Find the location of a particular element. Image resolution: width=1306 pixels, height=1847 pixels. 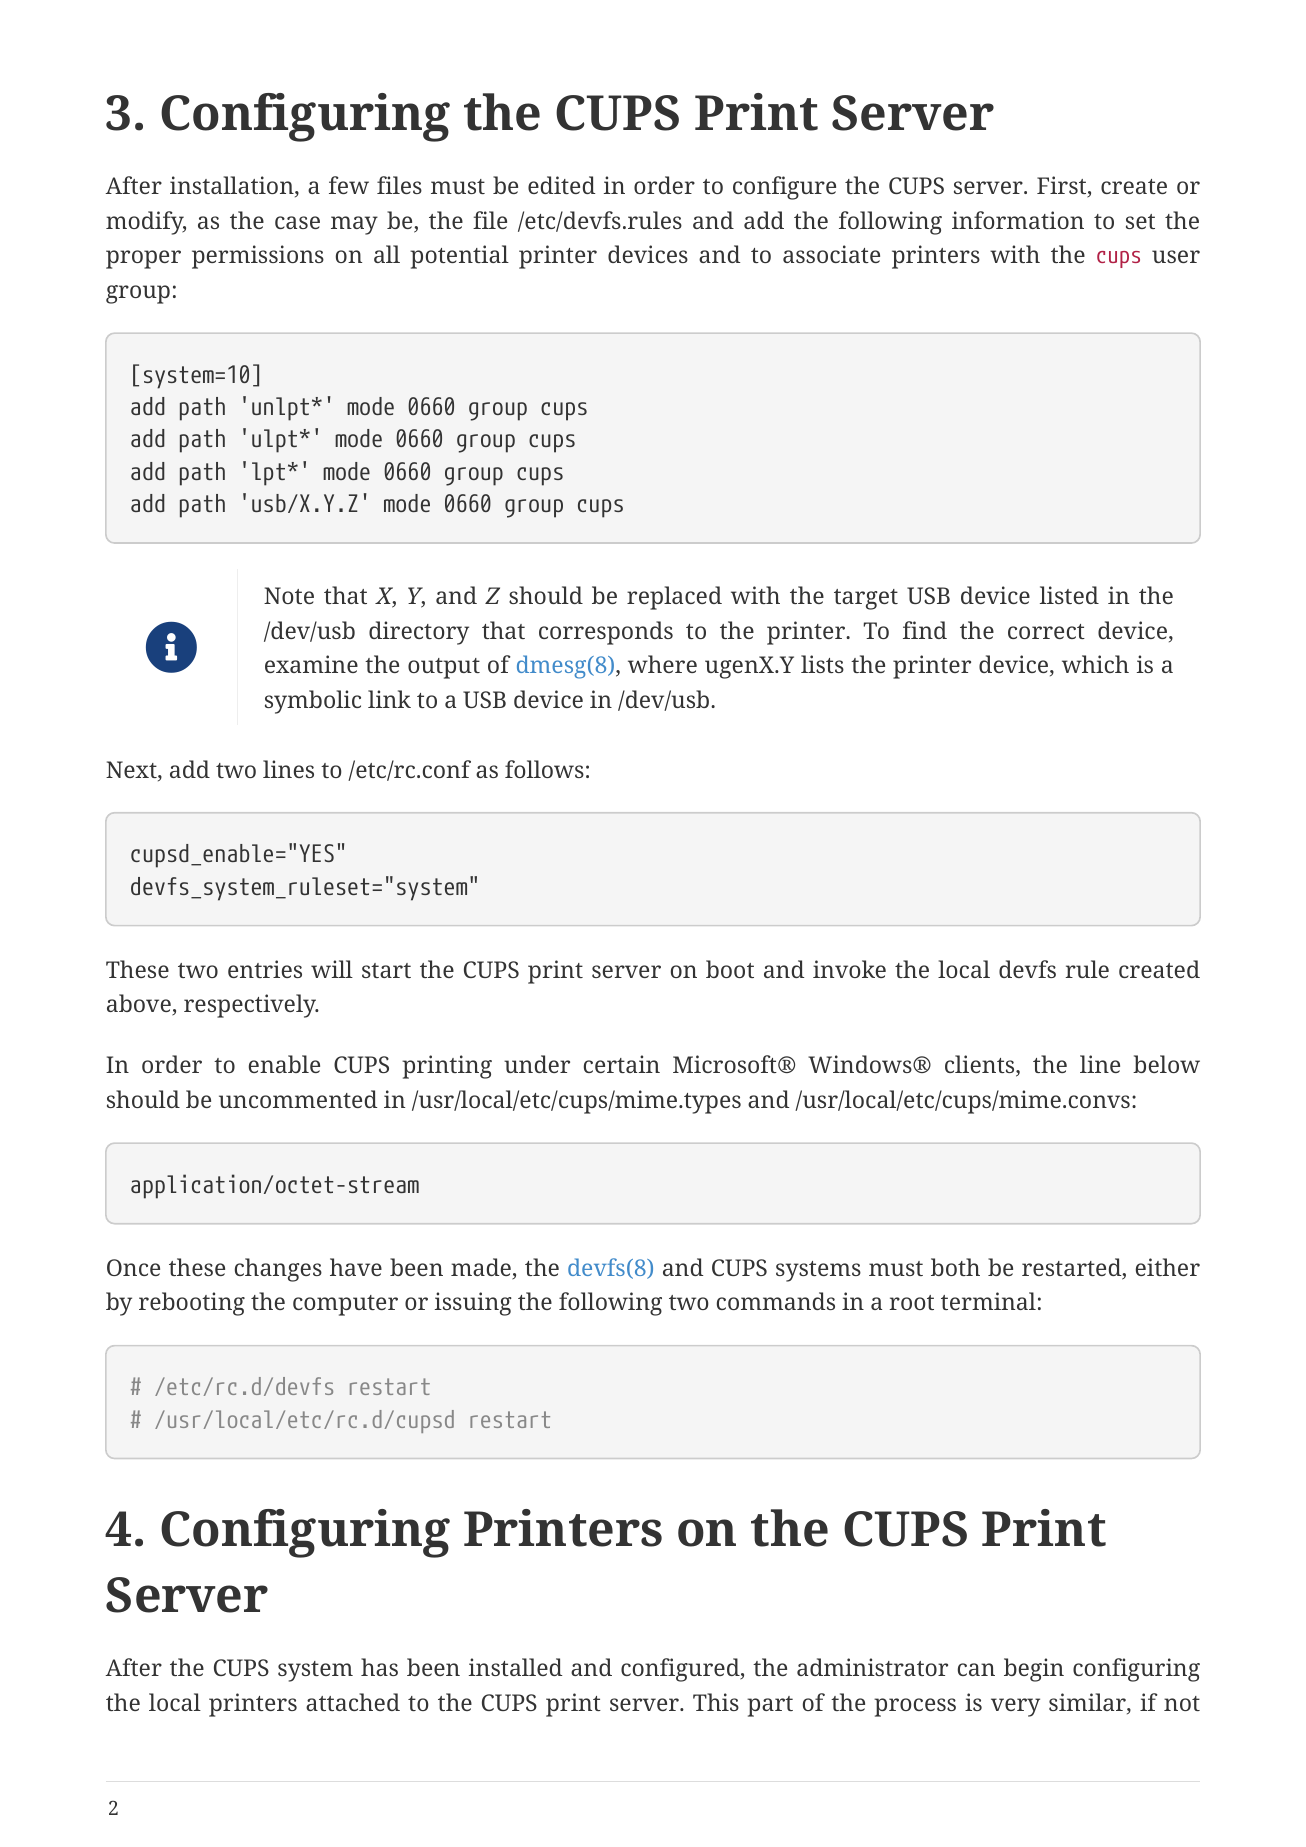

clients is located at coordinates (981, 1065).
